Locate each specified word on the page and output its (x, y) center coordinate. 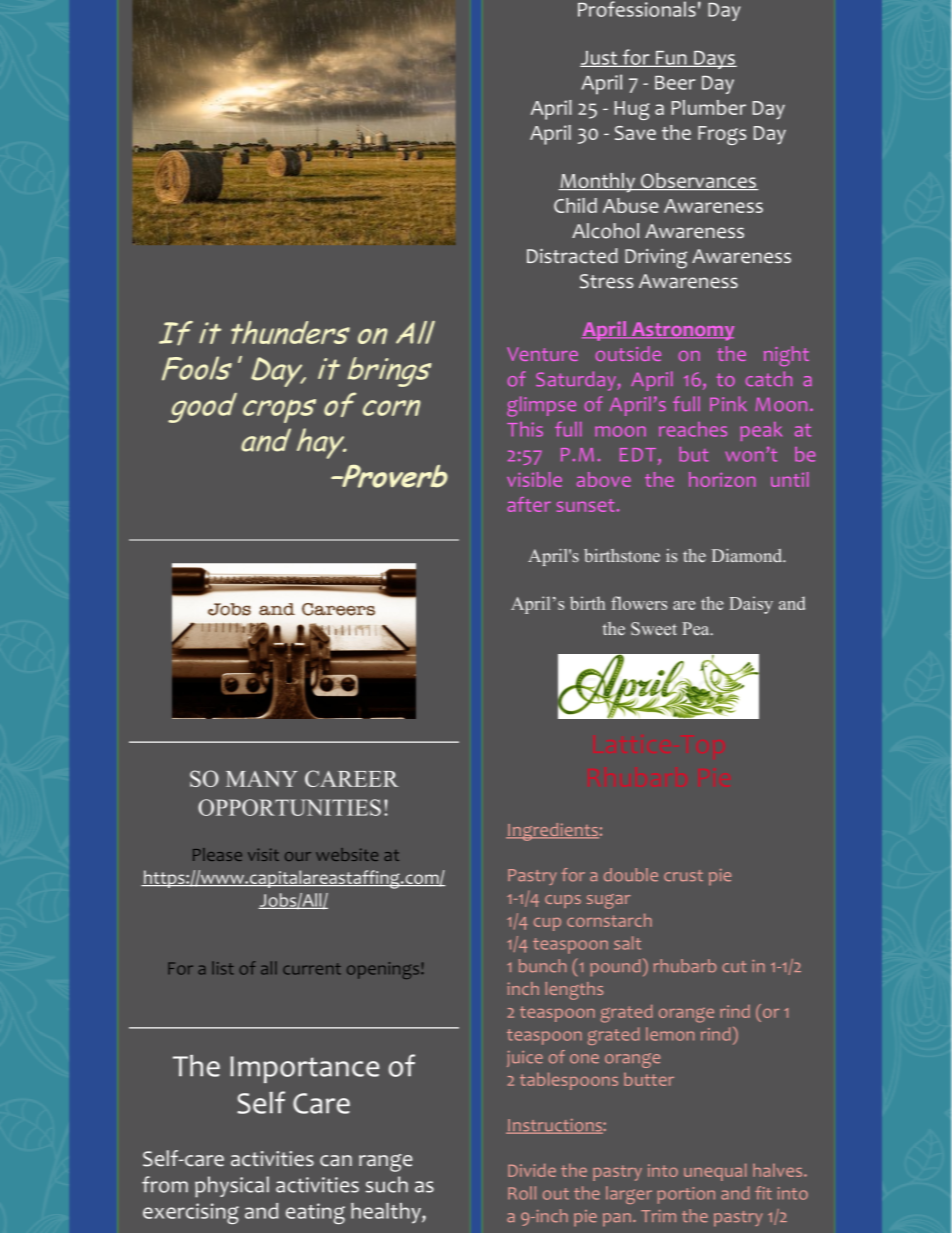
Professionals (637, 9)
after (529, 504)
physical (232, 1187)
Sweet (654, 628)
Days (714, 60)
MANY (262, 779)
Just (600, 59)
